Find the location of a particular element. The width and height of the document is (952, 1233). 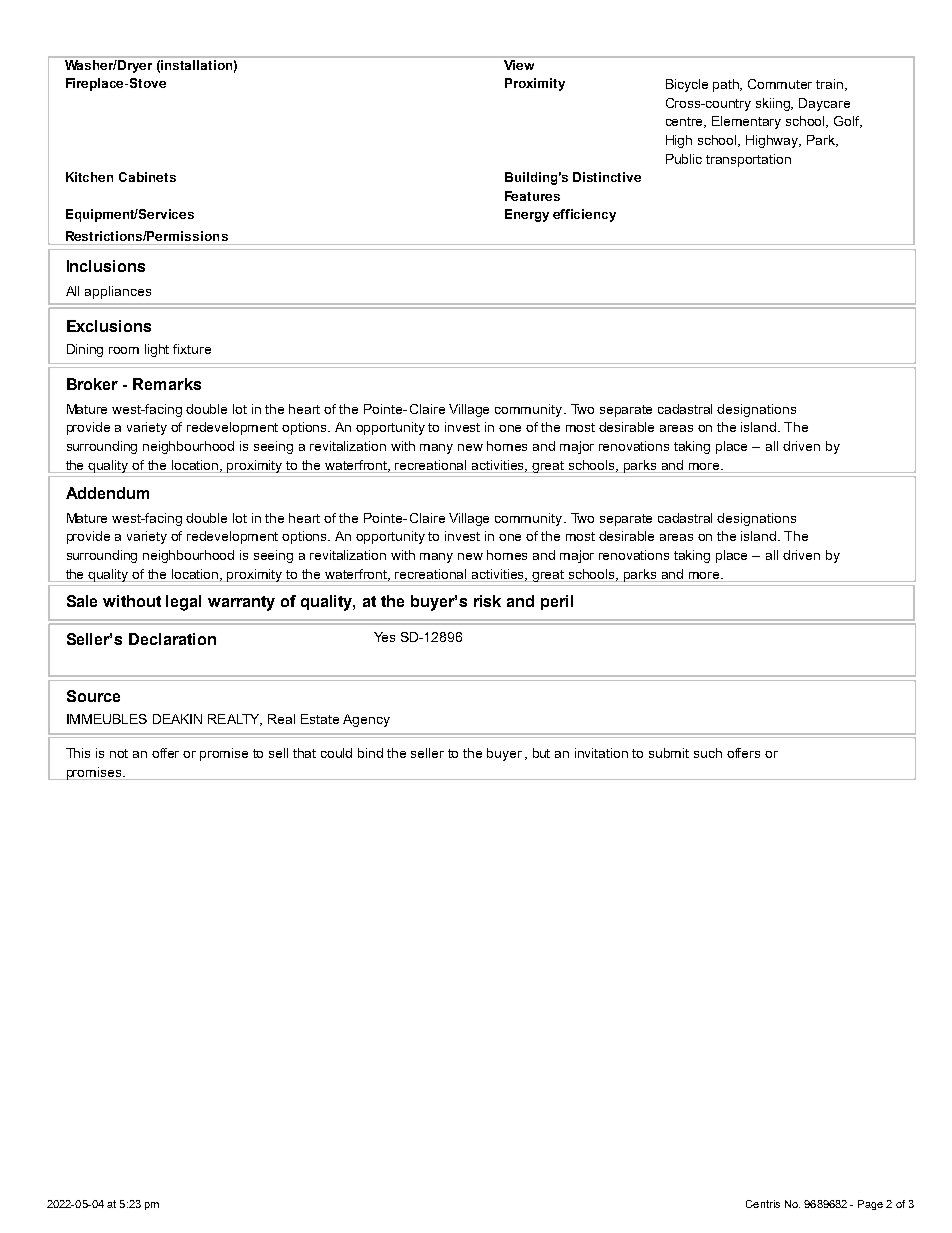

Centris is located at coordinates (763, 1204).
